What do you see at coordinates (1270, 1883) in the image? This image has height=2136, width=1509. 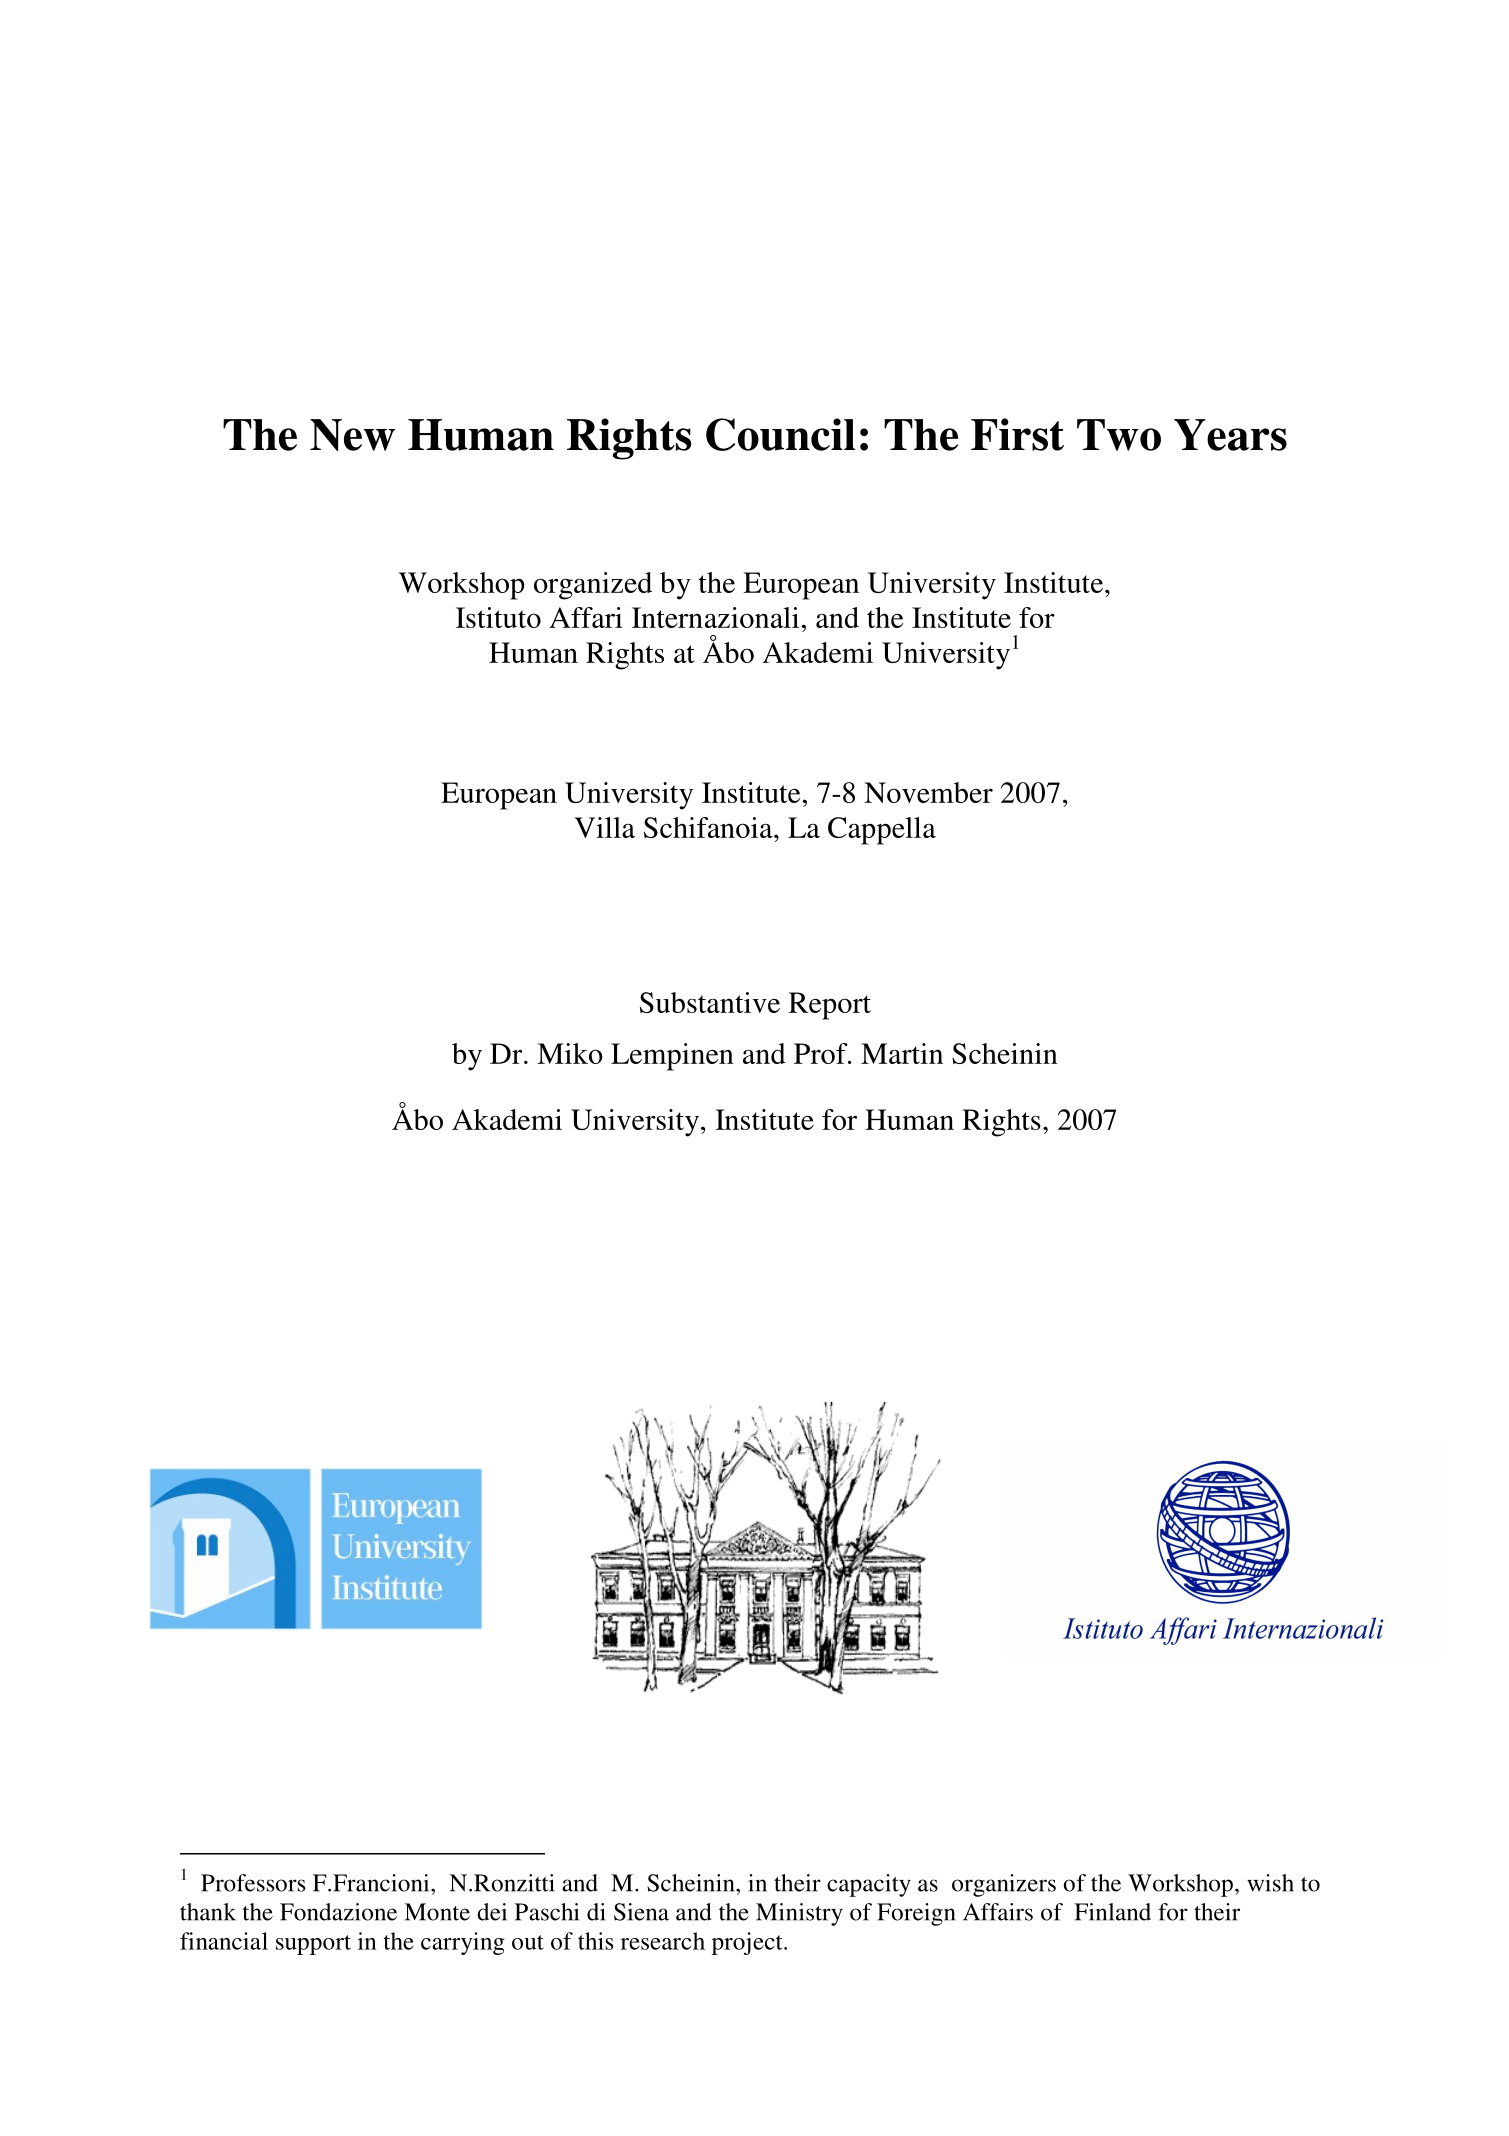 I see `wish` at bounding box center [1270, 1883].
